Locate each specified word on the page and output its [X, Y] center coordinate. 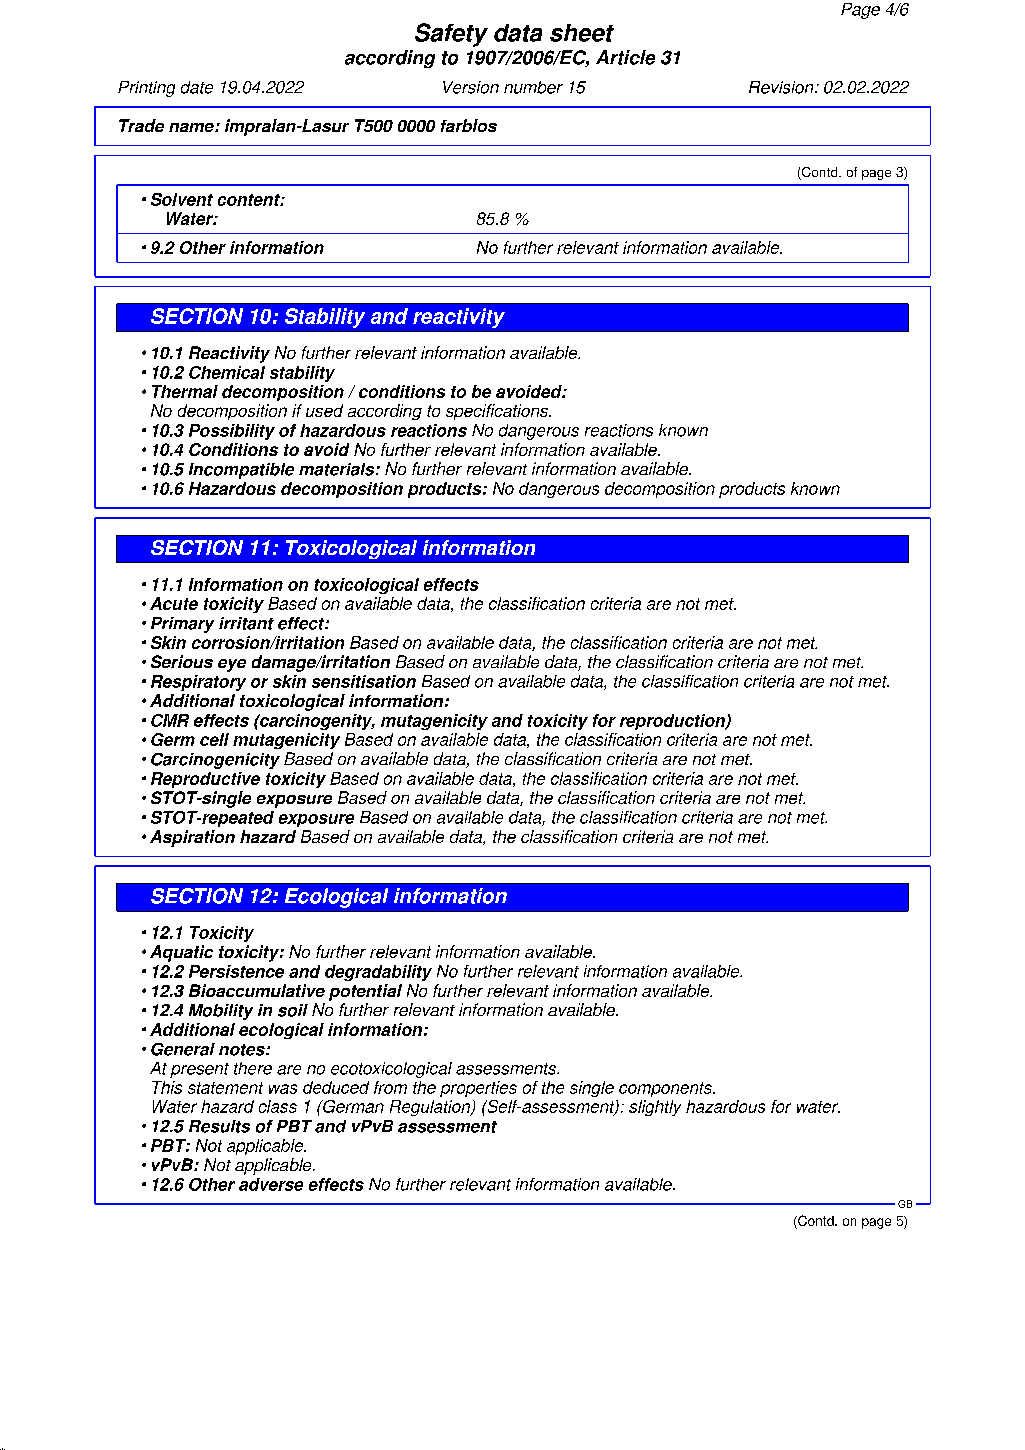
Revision [782, 87]
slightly [655, 1108]
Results [219, 1126]
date [197, 87]
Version [471, 87]
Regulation [431, 1108]
